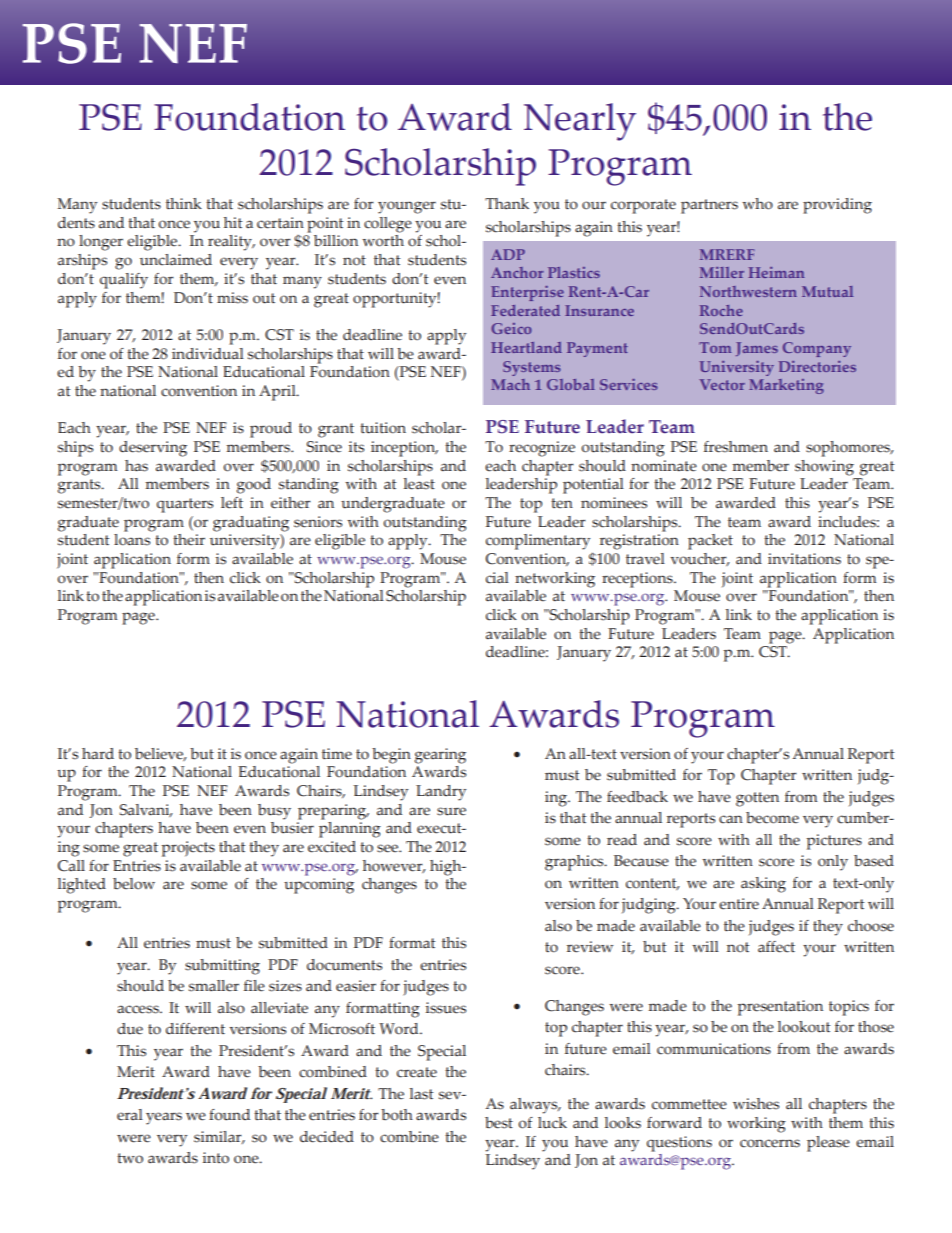 Image resolution: width=952 pixels, height=1233 pixels. Describe the element at coordinates (510, 384) in the image. I see `Mach` at that location.
